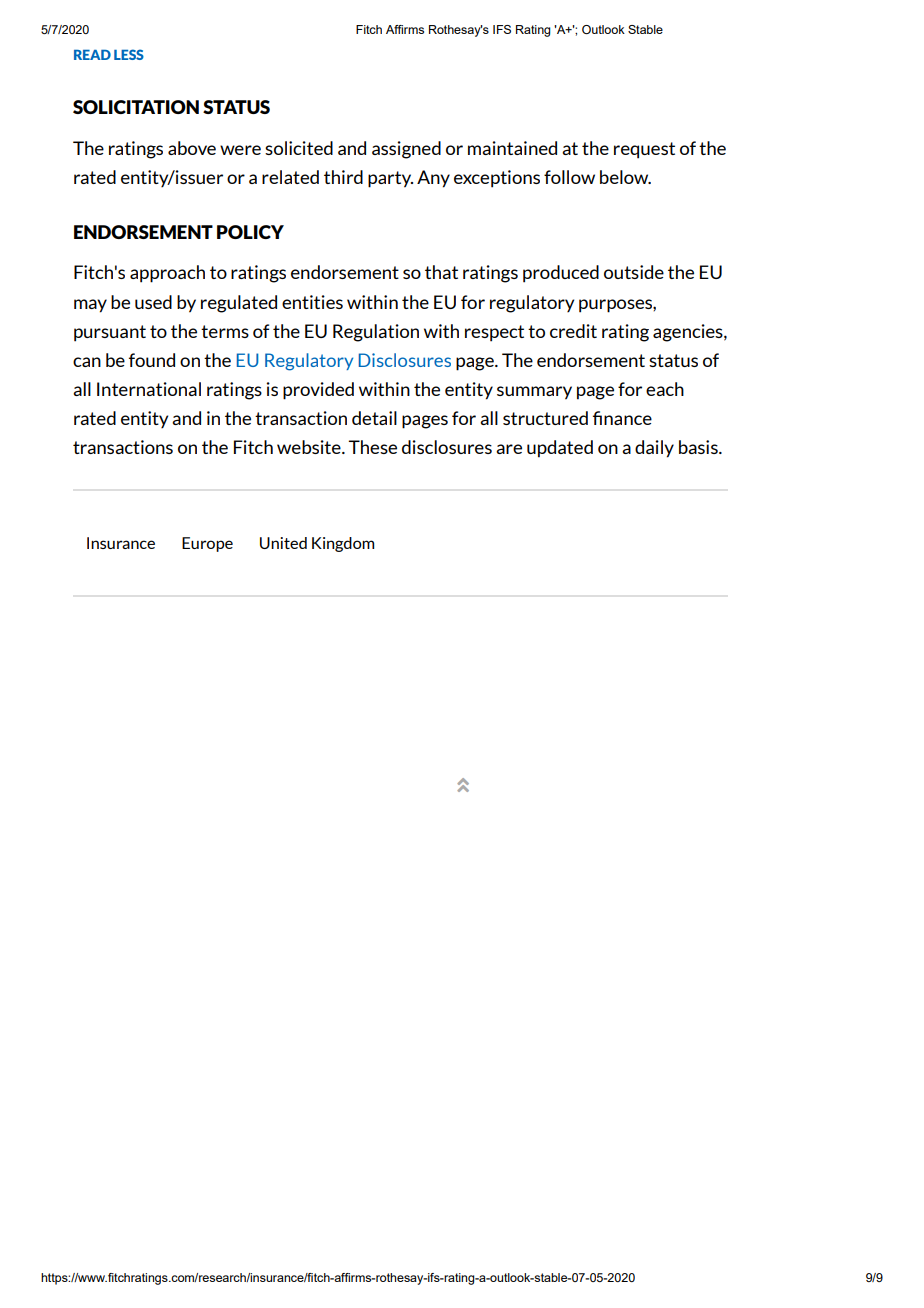 This page has height=1308, width=924. I want to click on LESS, so click(129, 54).
